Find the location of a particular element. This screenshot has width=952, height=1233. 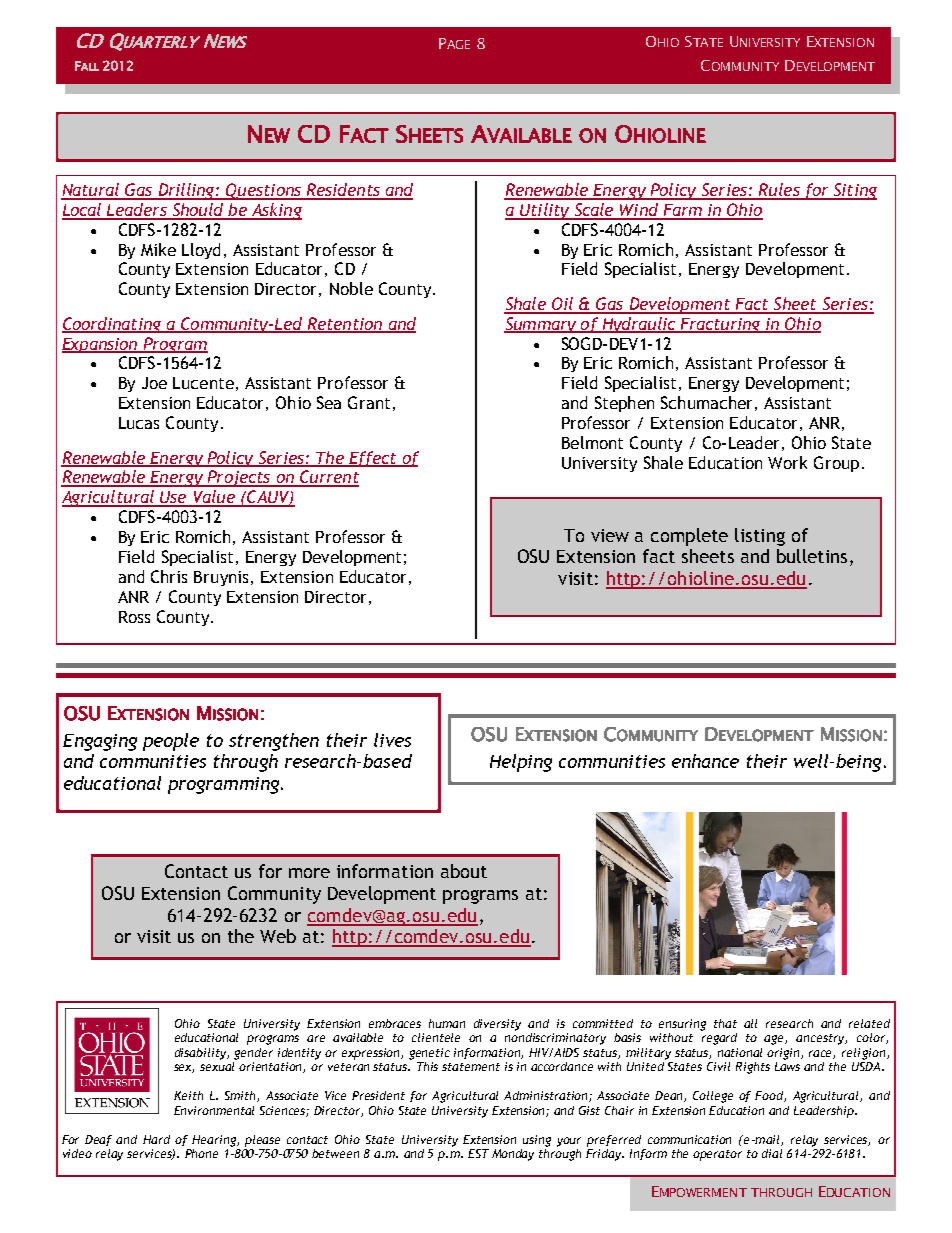

Effect is located at coordinates (373, 459).
